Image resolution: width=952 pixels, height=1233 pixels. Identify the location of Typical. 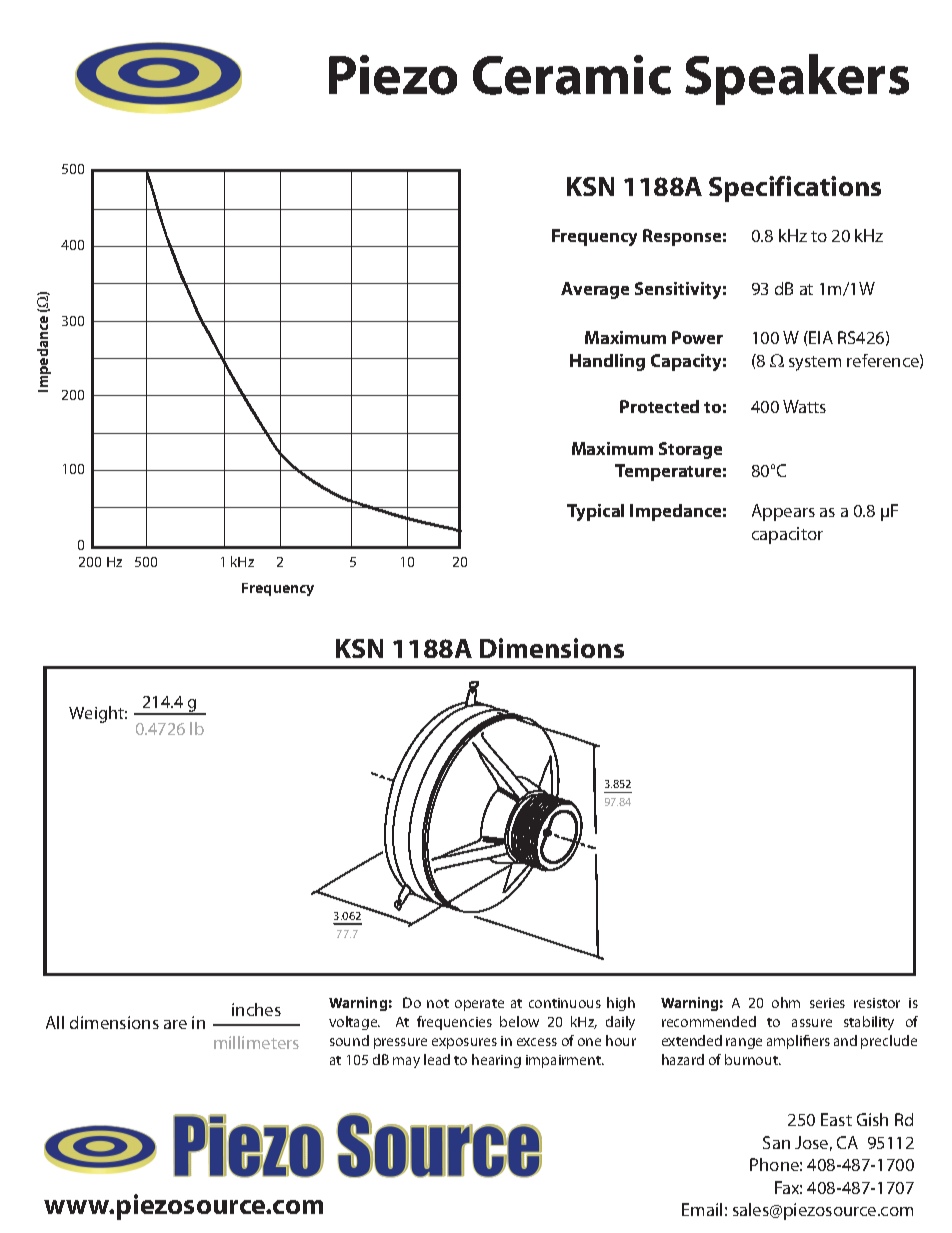
(595, 512).
